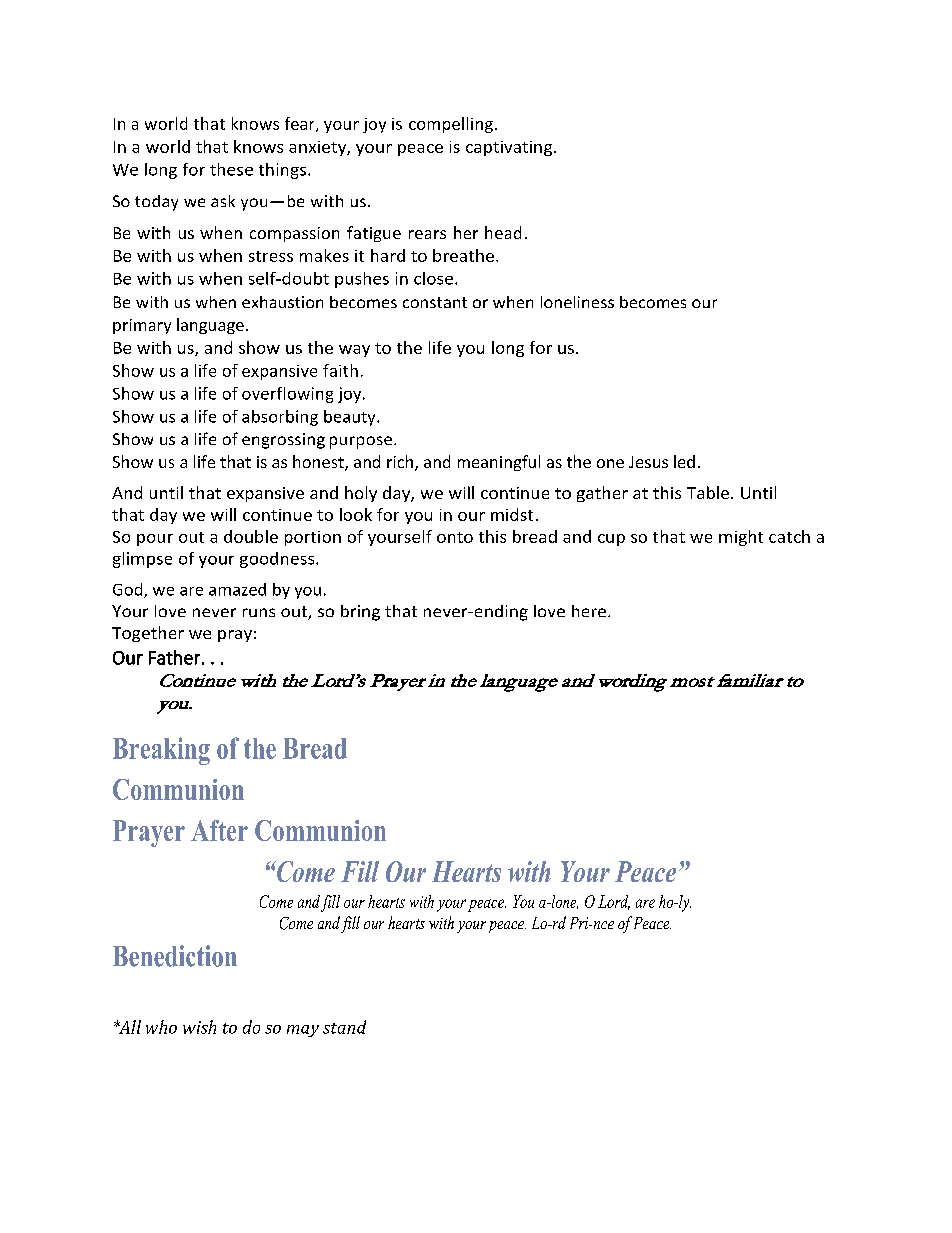 The image size is (952, 1233). What do you see at coordinates (451, 125) in the screenshot?
I see `compelling` at bounding box center [451, 125].
